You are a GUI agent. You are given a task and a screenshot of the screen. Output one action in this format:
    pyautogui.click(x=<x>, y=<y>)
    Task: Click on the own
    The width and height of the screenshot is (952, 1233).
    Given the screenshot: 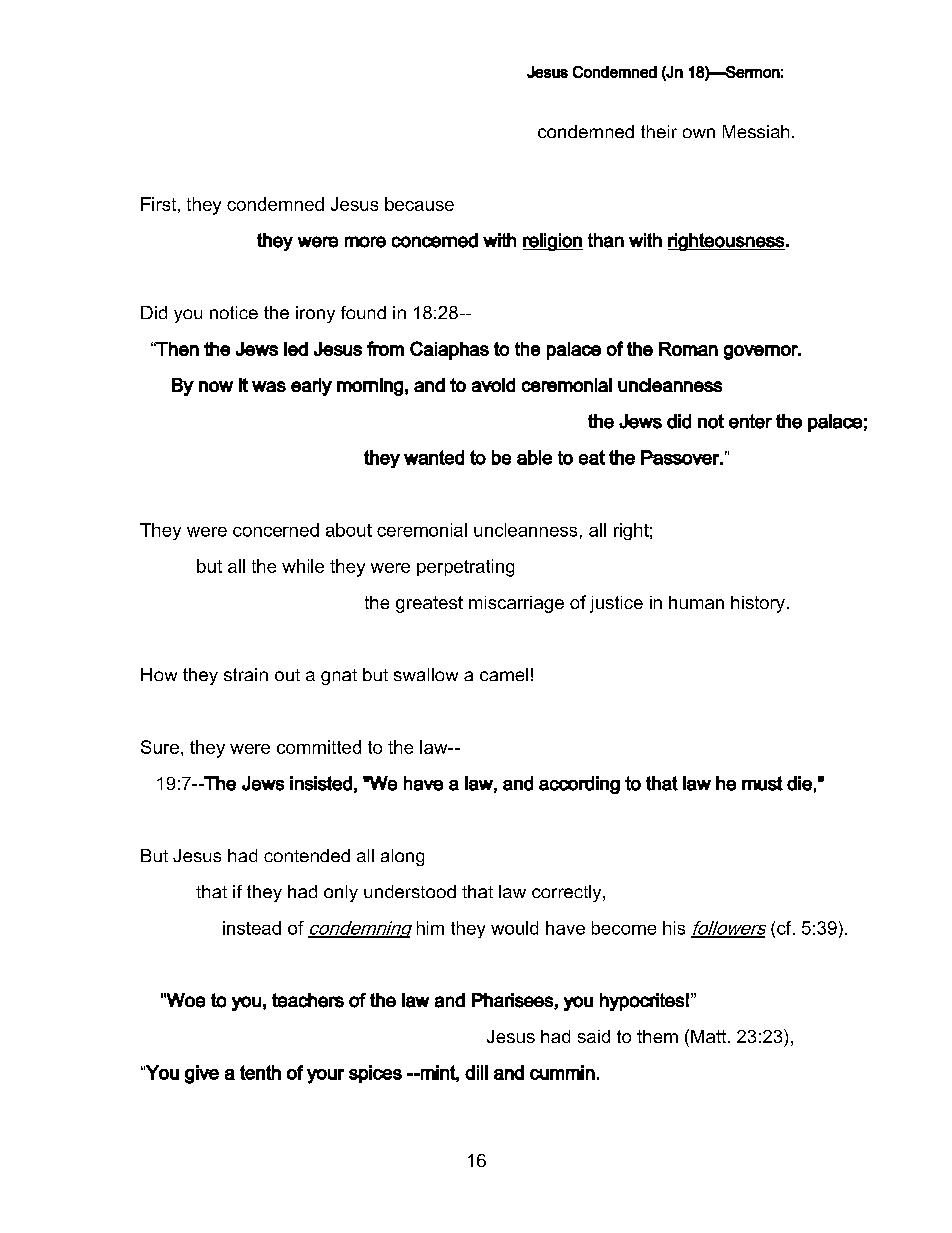 What is the action you would take?
    pyautogui.click(x=699, y=133)
